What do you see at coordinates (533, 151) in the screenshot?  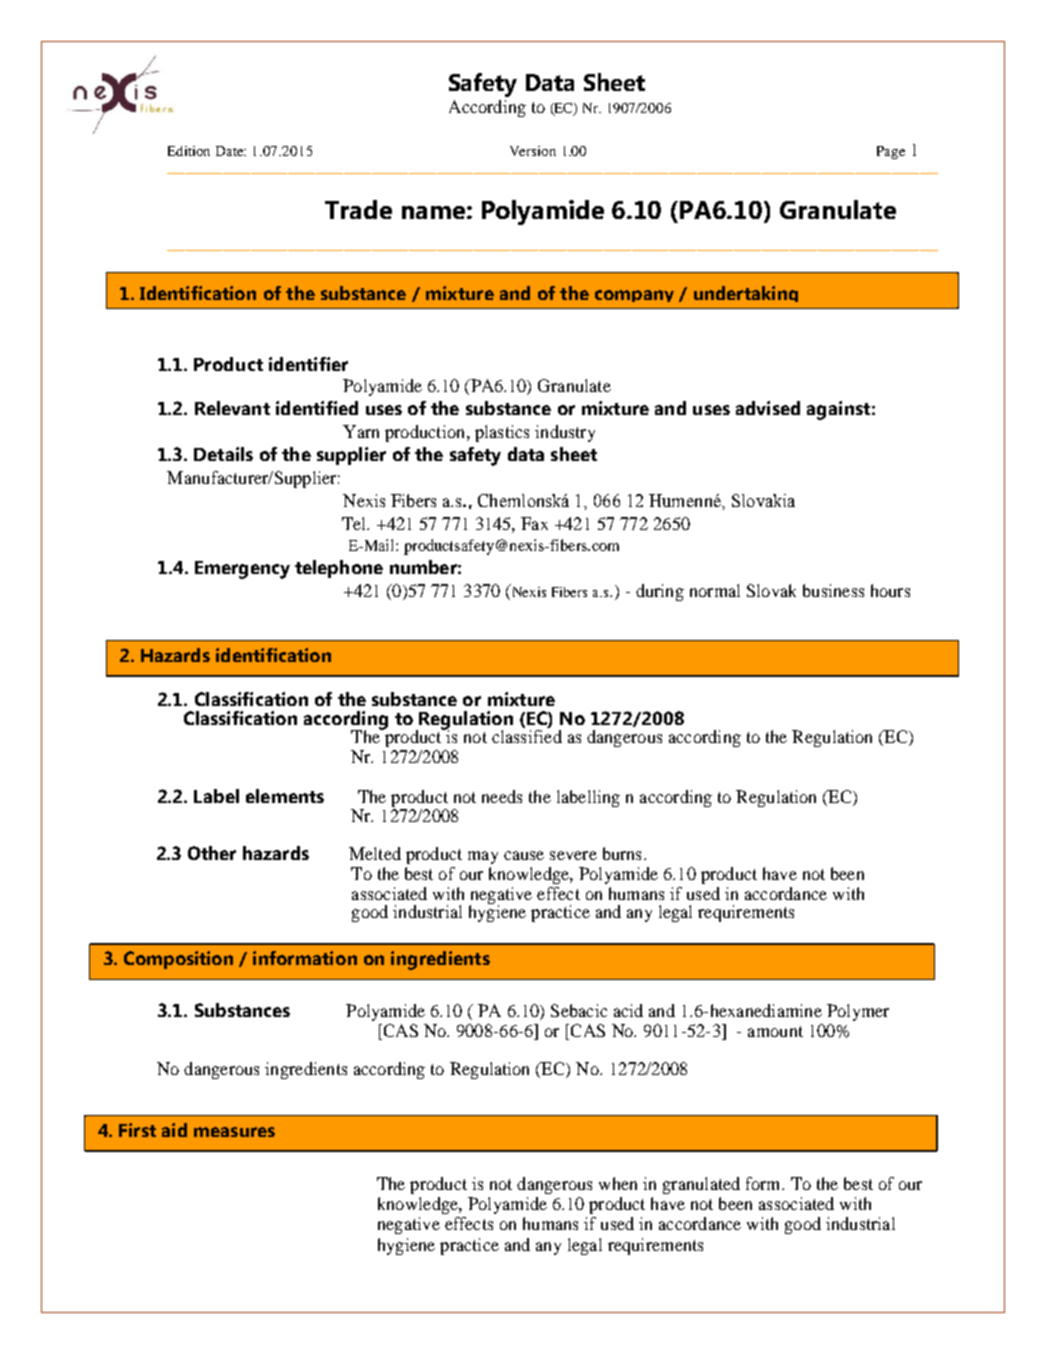 I see `Version` at bounding box center [533, 151].
